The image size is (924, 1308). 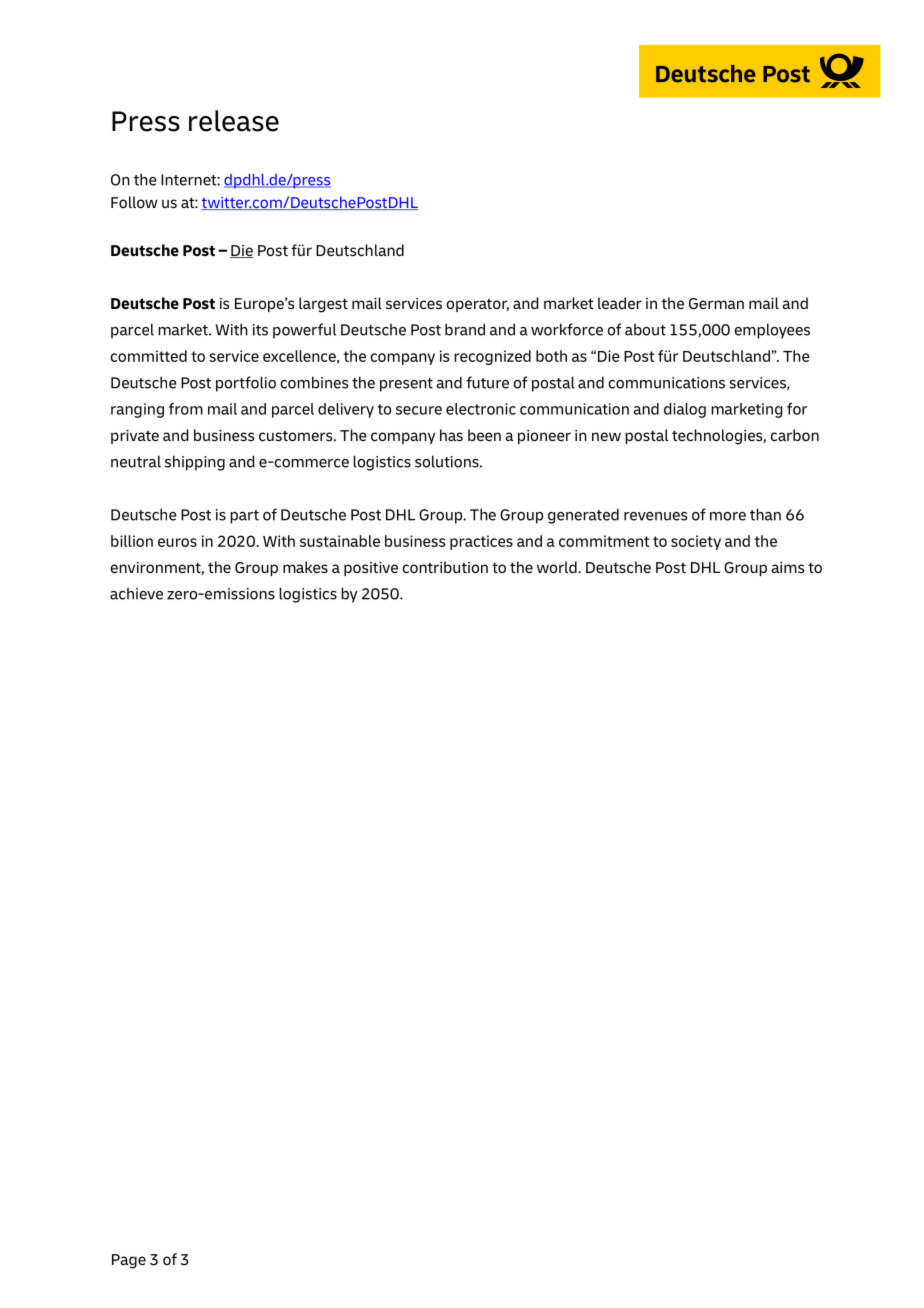 What do you see at coordinates (136, 594) in the screenshot?
I see `achieve` at bounding box center [136, 594].
